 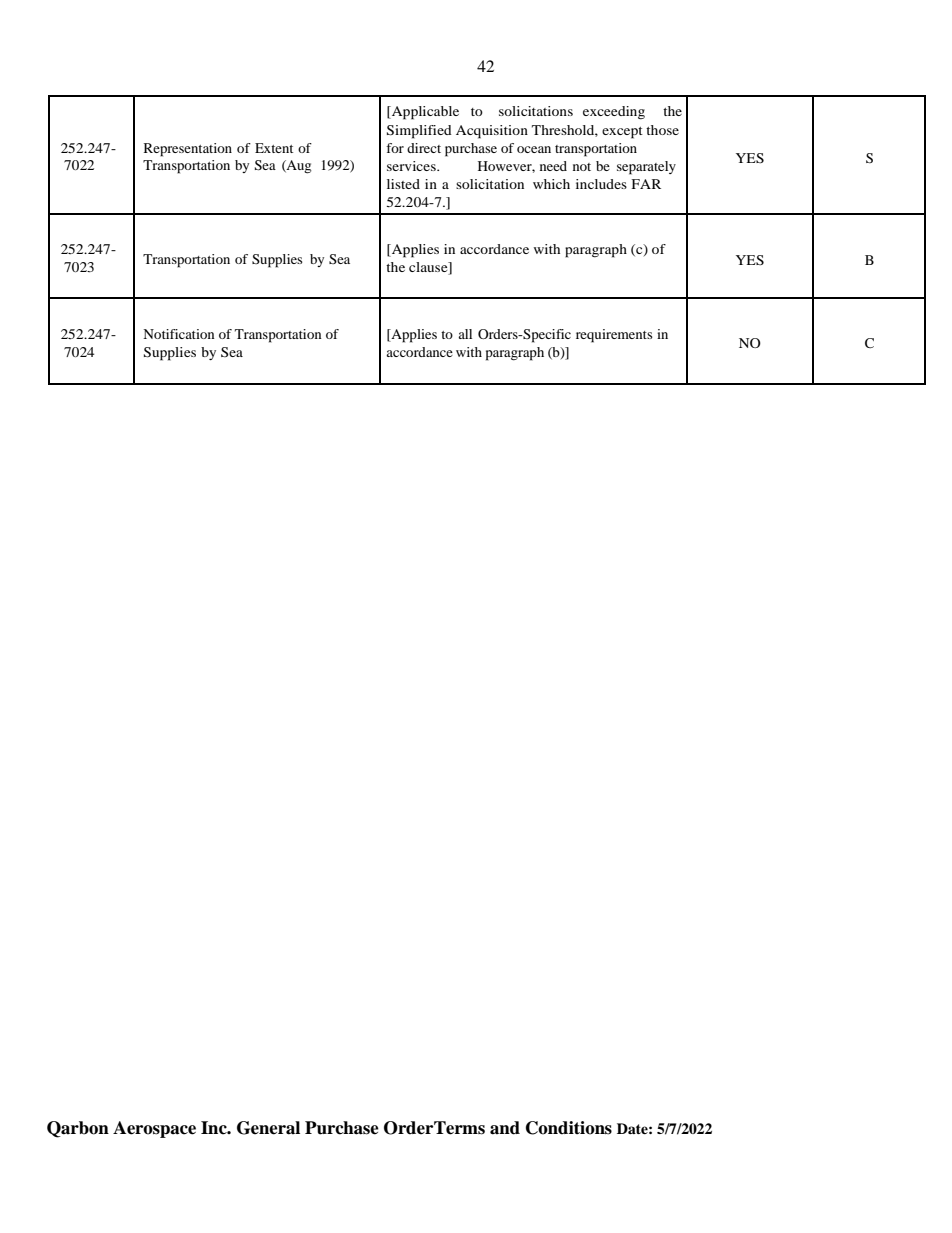 What do you see at coordinates (179, 334) in the page?
I see `Notification` at bounding box center [179, 334].
